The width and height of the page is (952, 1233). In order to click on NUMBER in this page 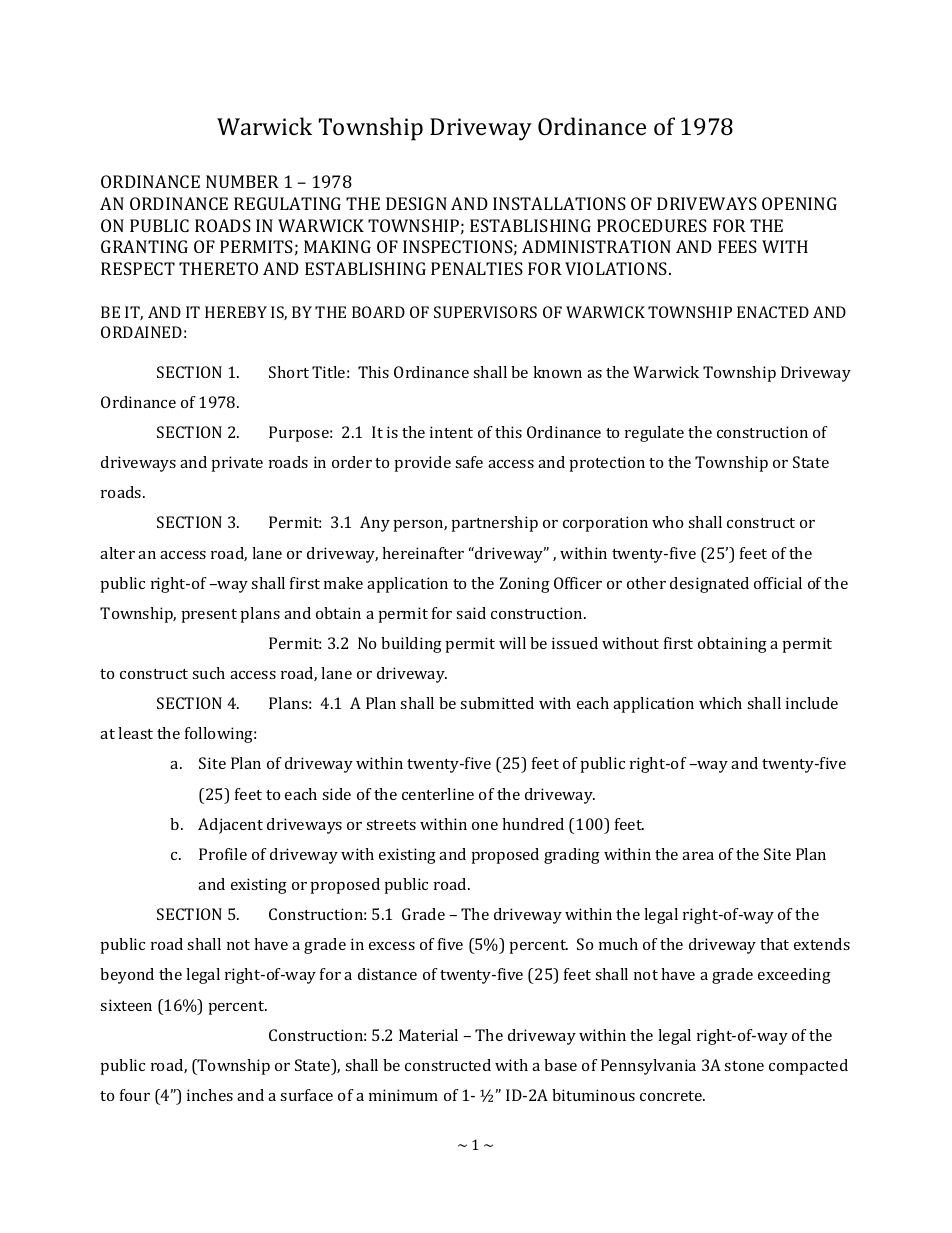, I will do `click(242, 181)`.
